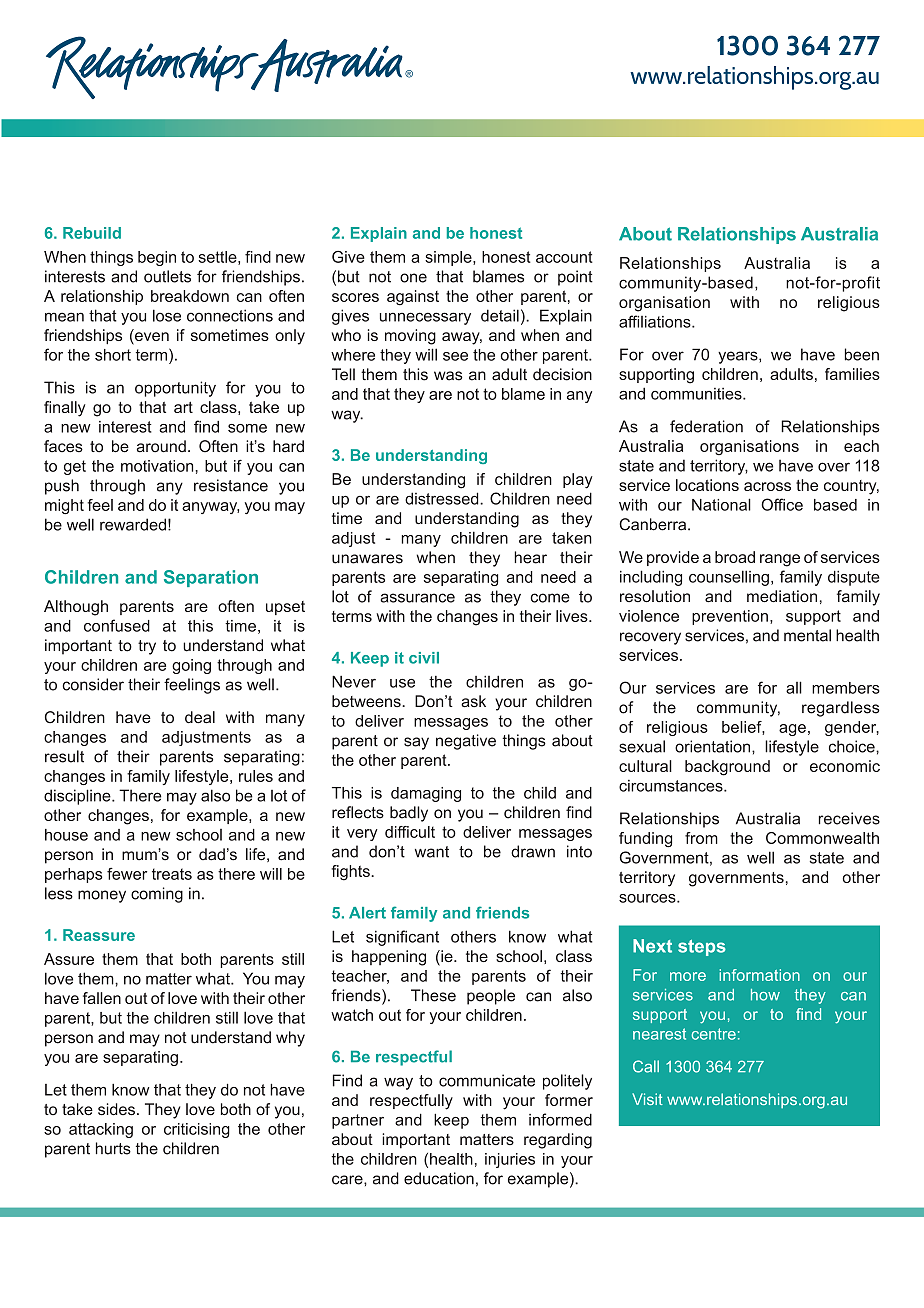  What do you see at coordinates (449, 258) in the page?
I see `simple` at bounding box center [449, 258].
